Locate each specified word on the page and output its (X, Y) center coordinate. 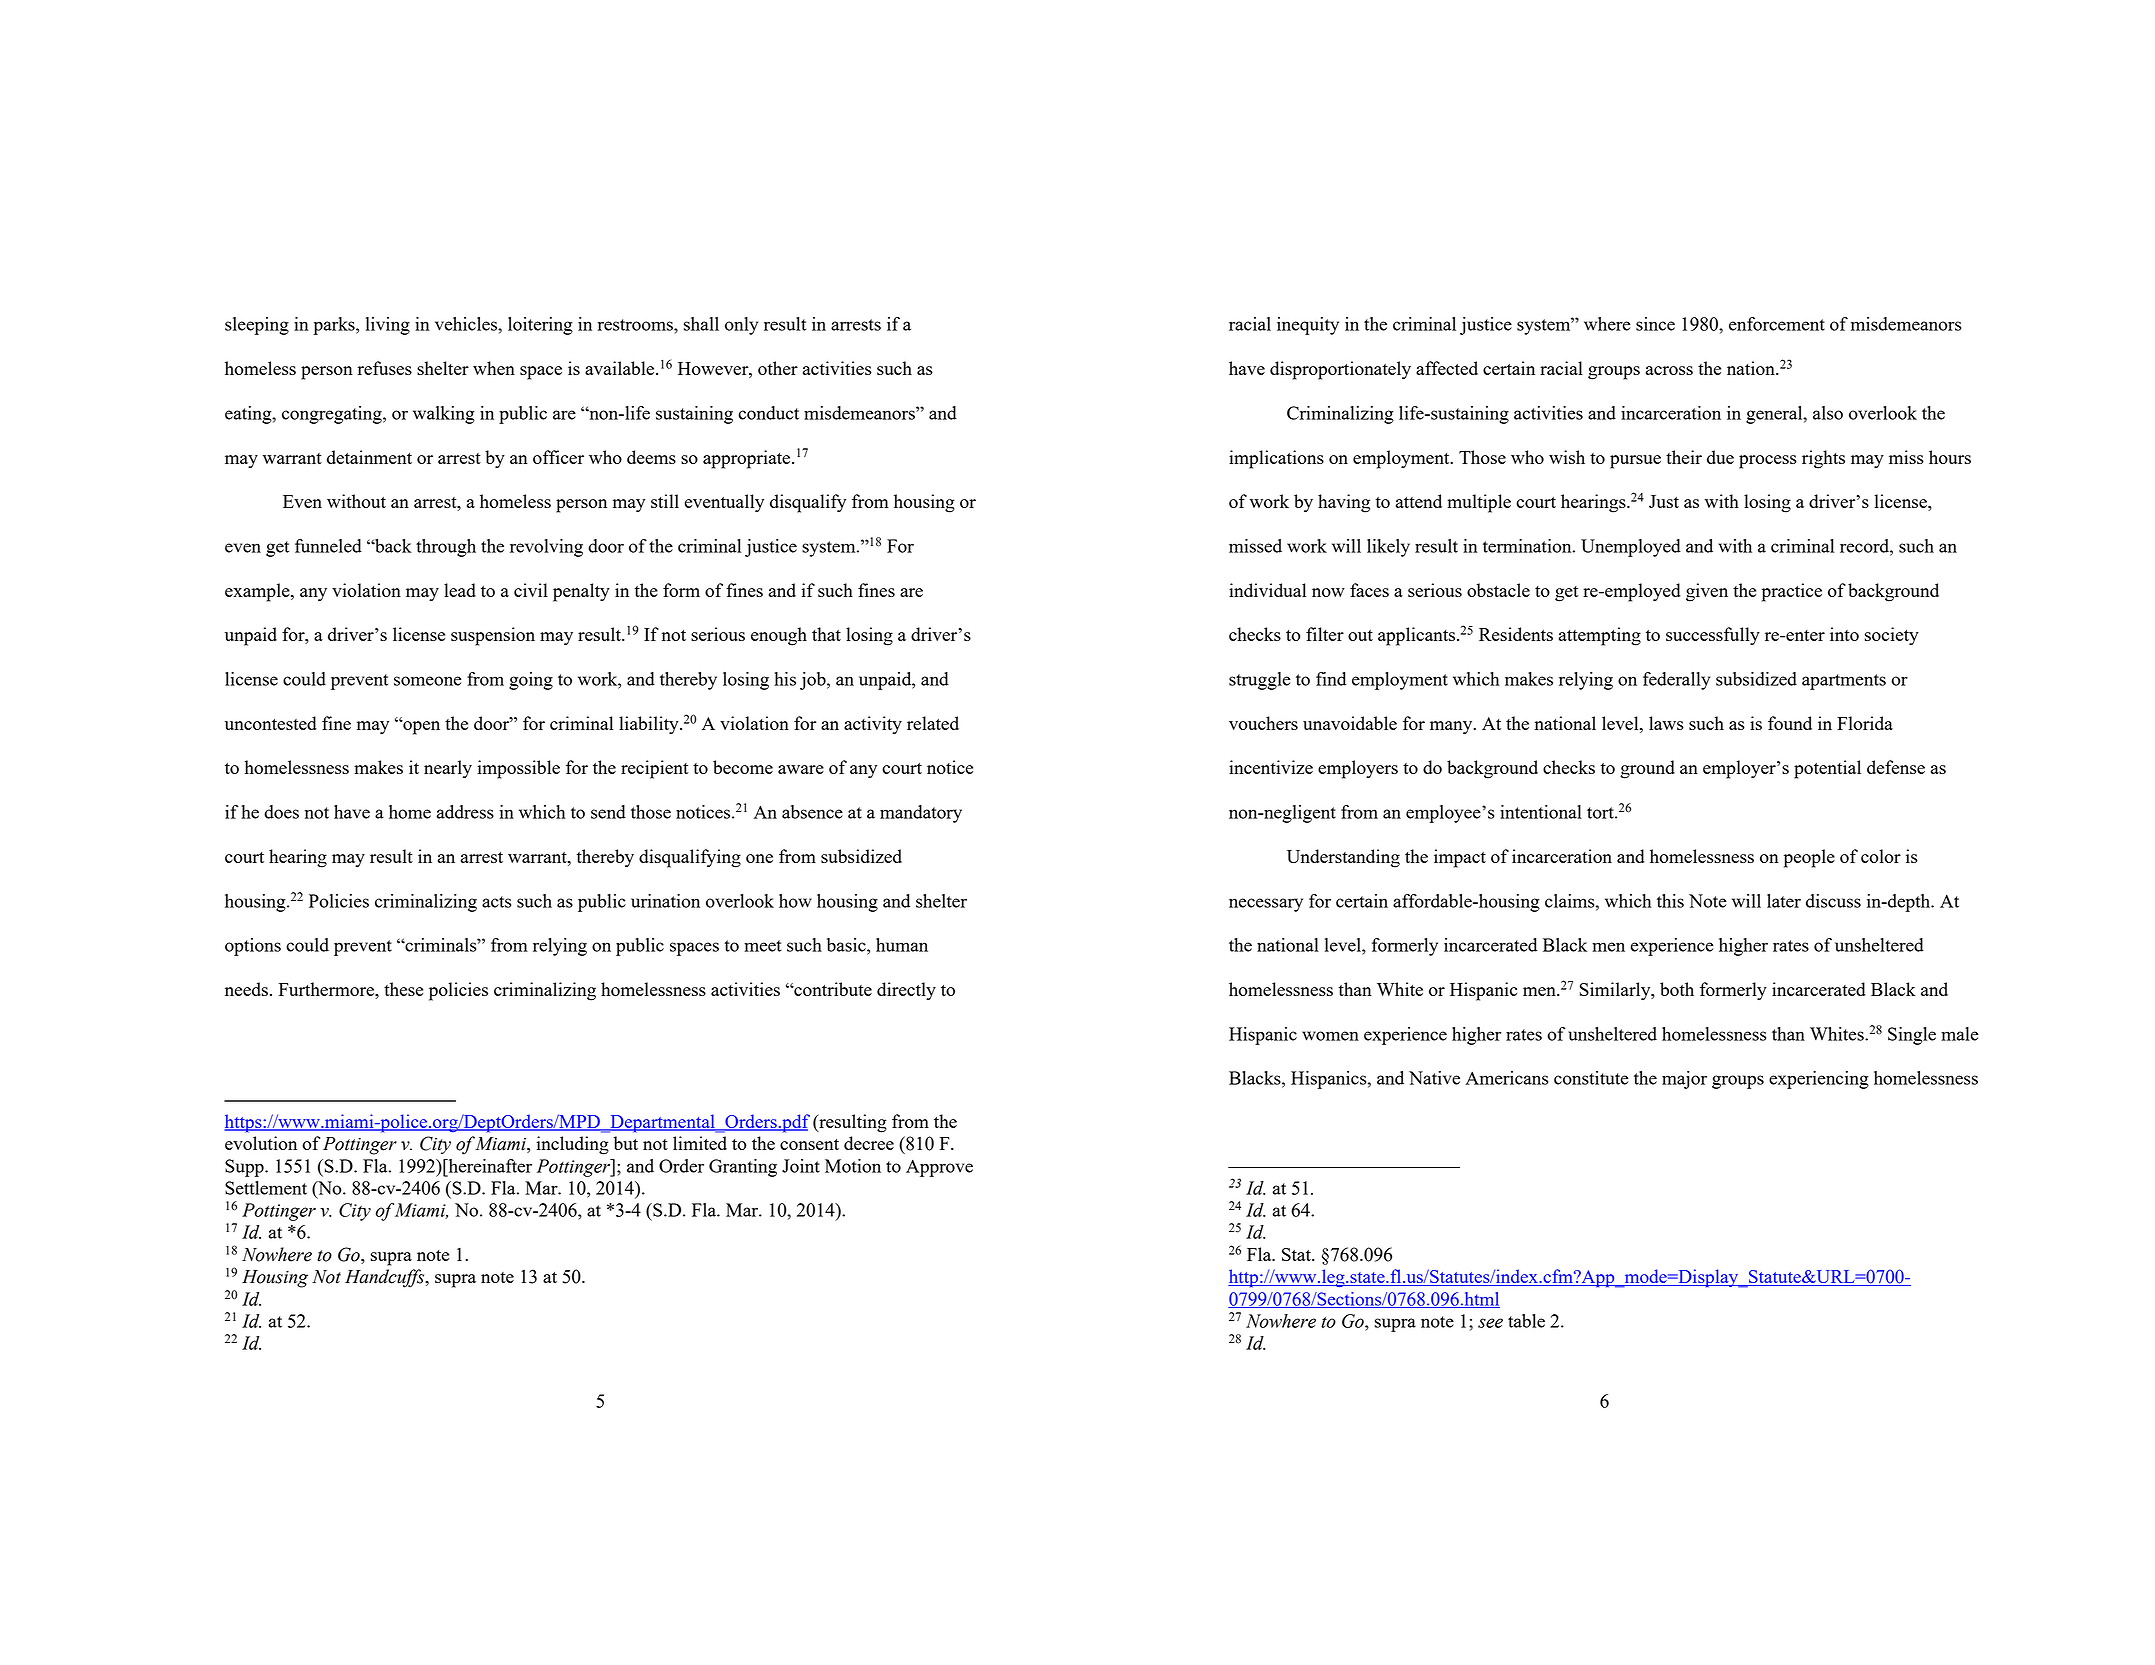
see (1490, 1323)
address (465, 812)
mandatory (921, 814)
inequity (1308, 326)
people (1809, 858)
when (494, 368)
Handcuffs (386, 1278)
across (1669, 370)
